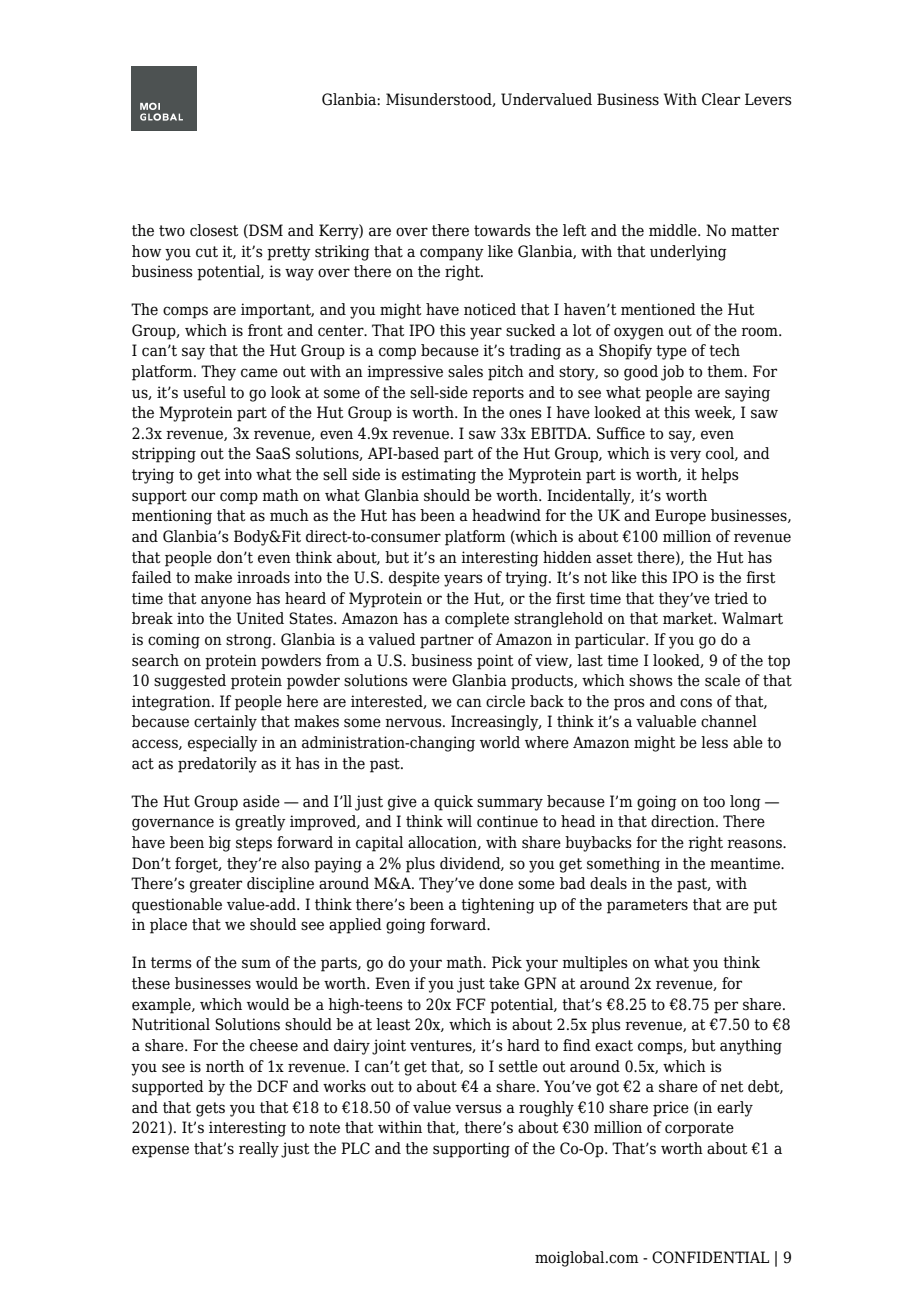 This screenshot has width=924, height=1308. What do you see at coordinates (214, 230) in the screenshot?
I see `closest` at bounding box center [214, 230].
